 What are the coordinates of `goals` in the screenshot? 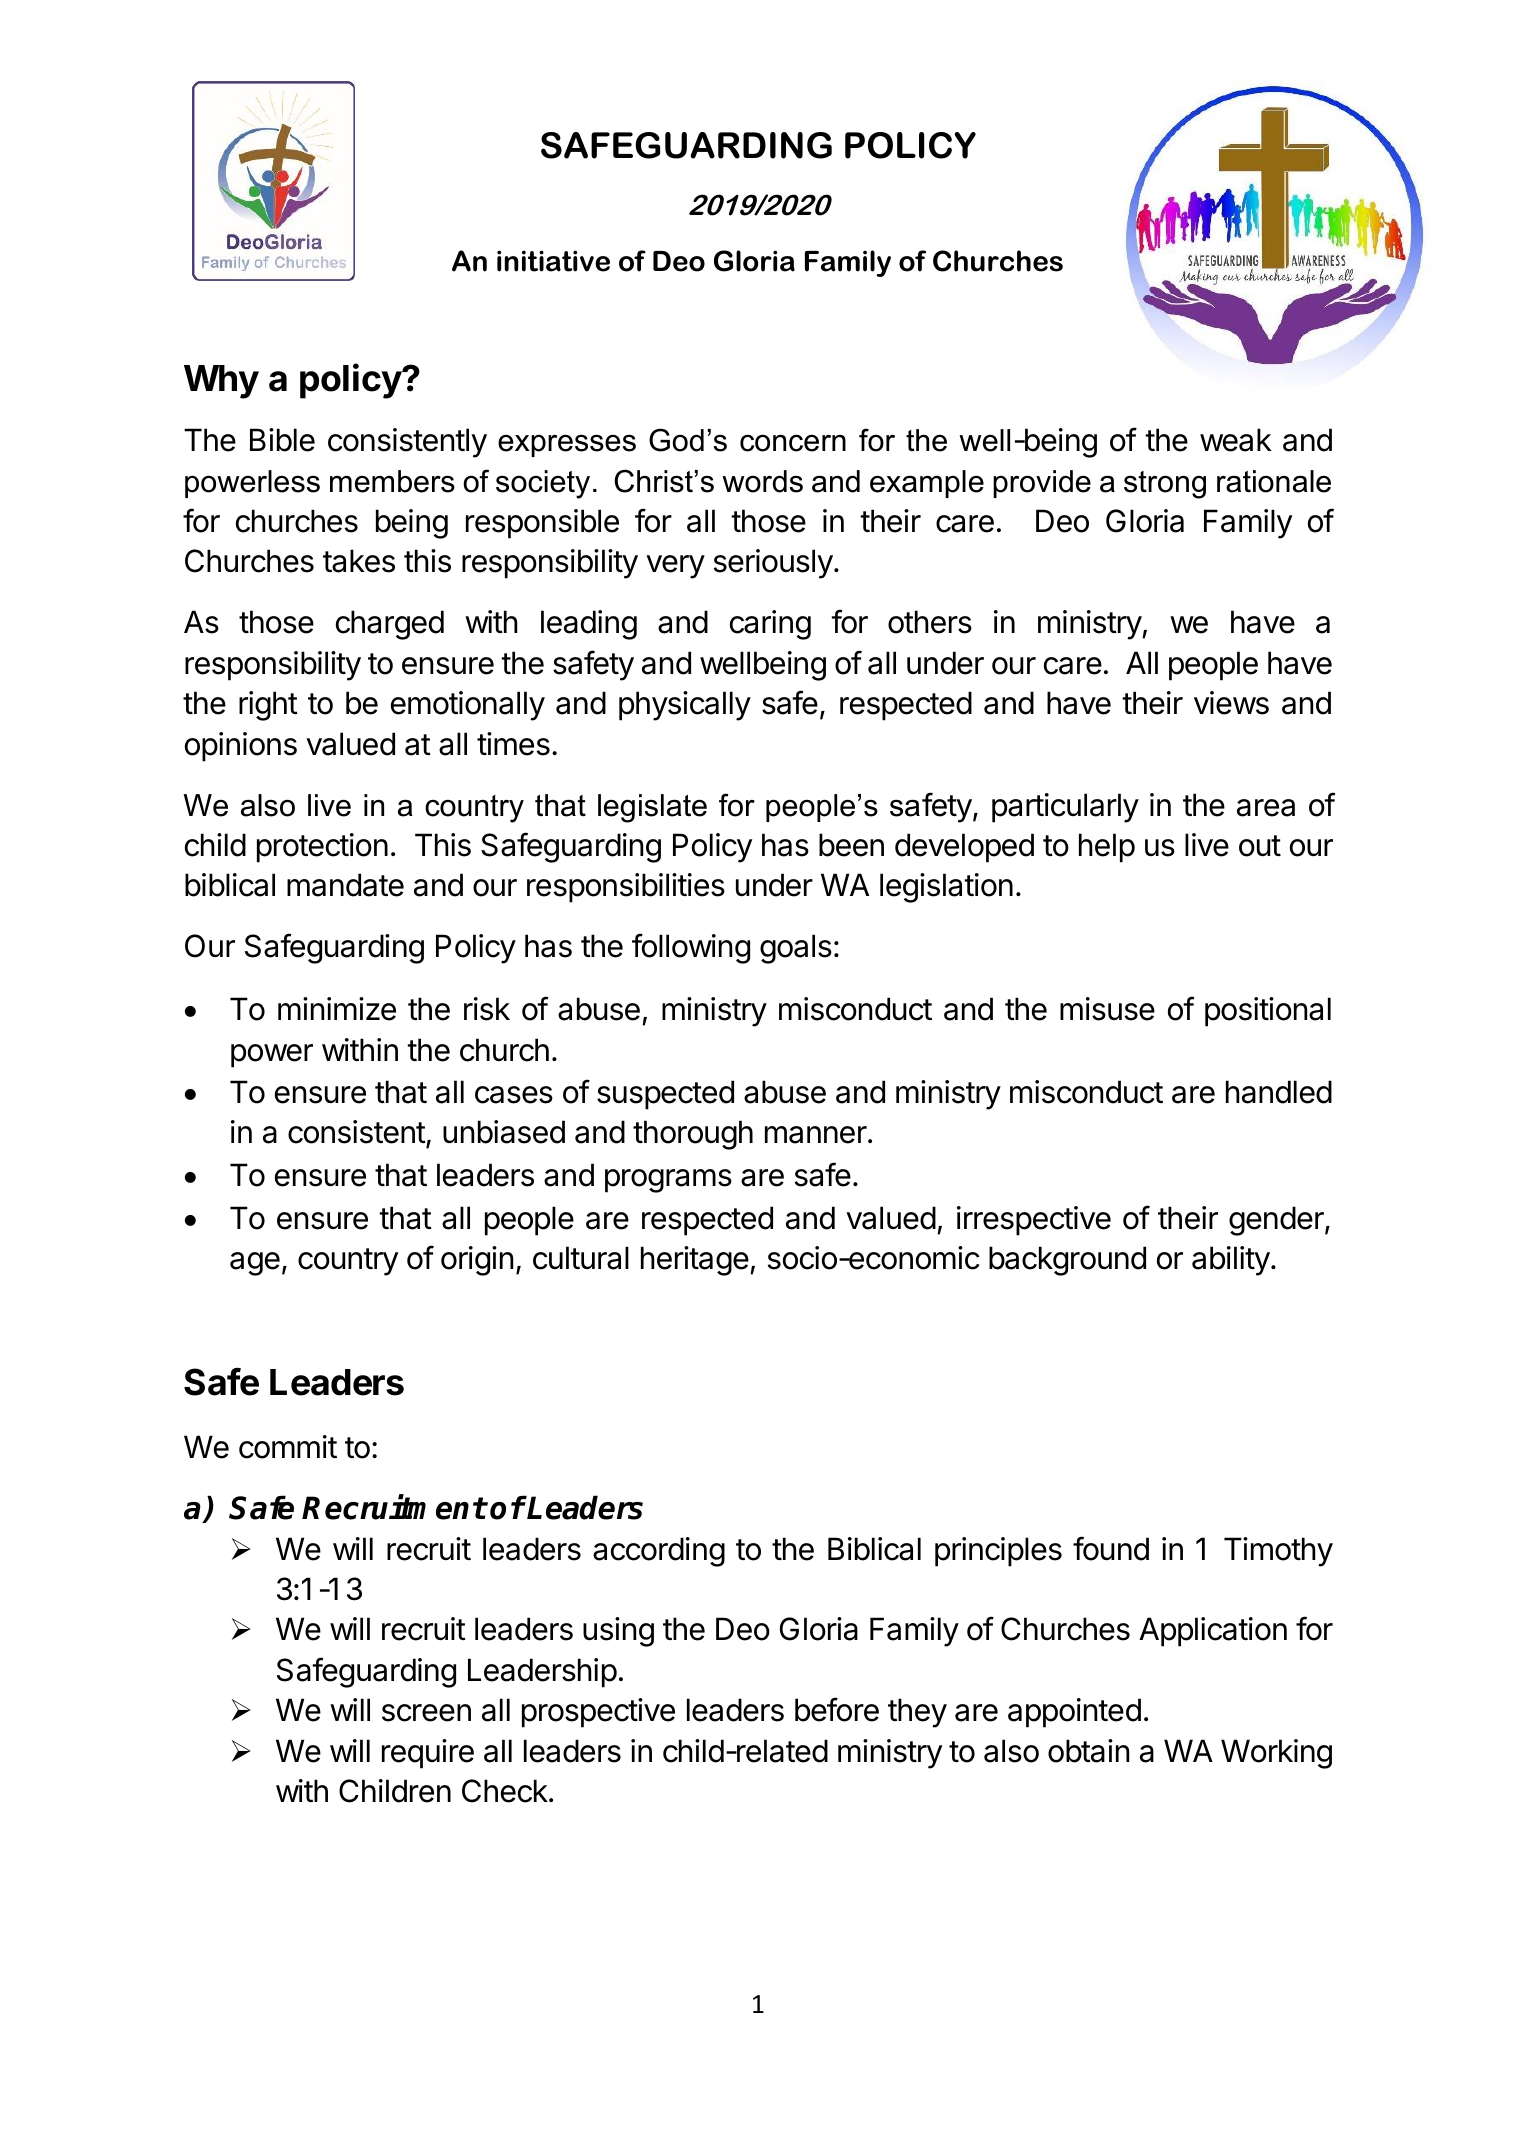 It's located at (796, 949).
